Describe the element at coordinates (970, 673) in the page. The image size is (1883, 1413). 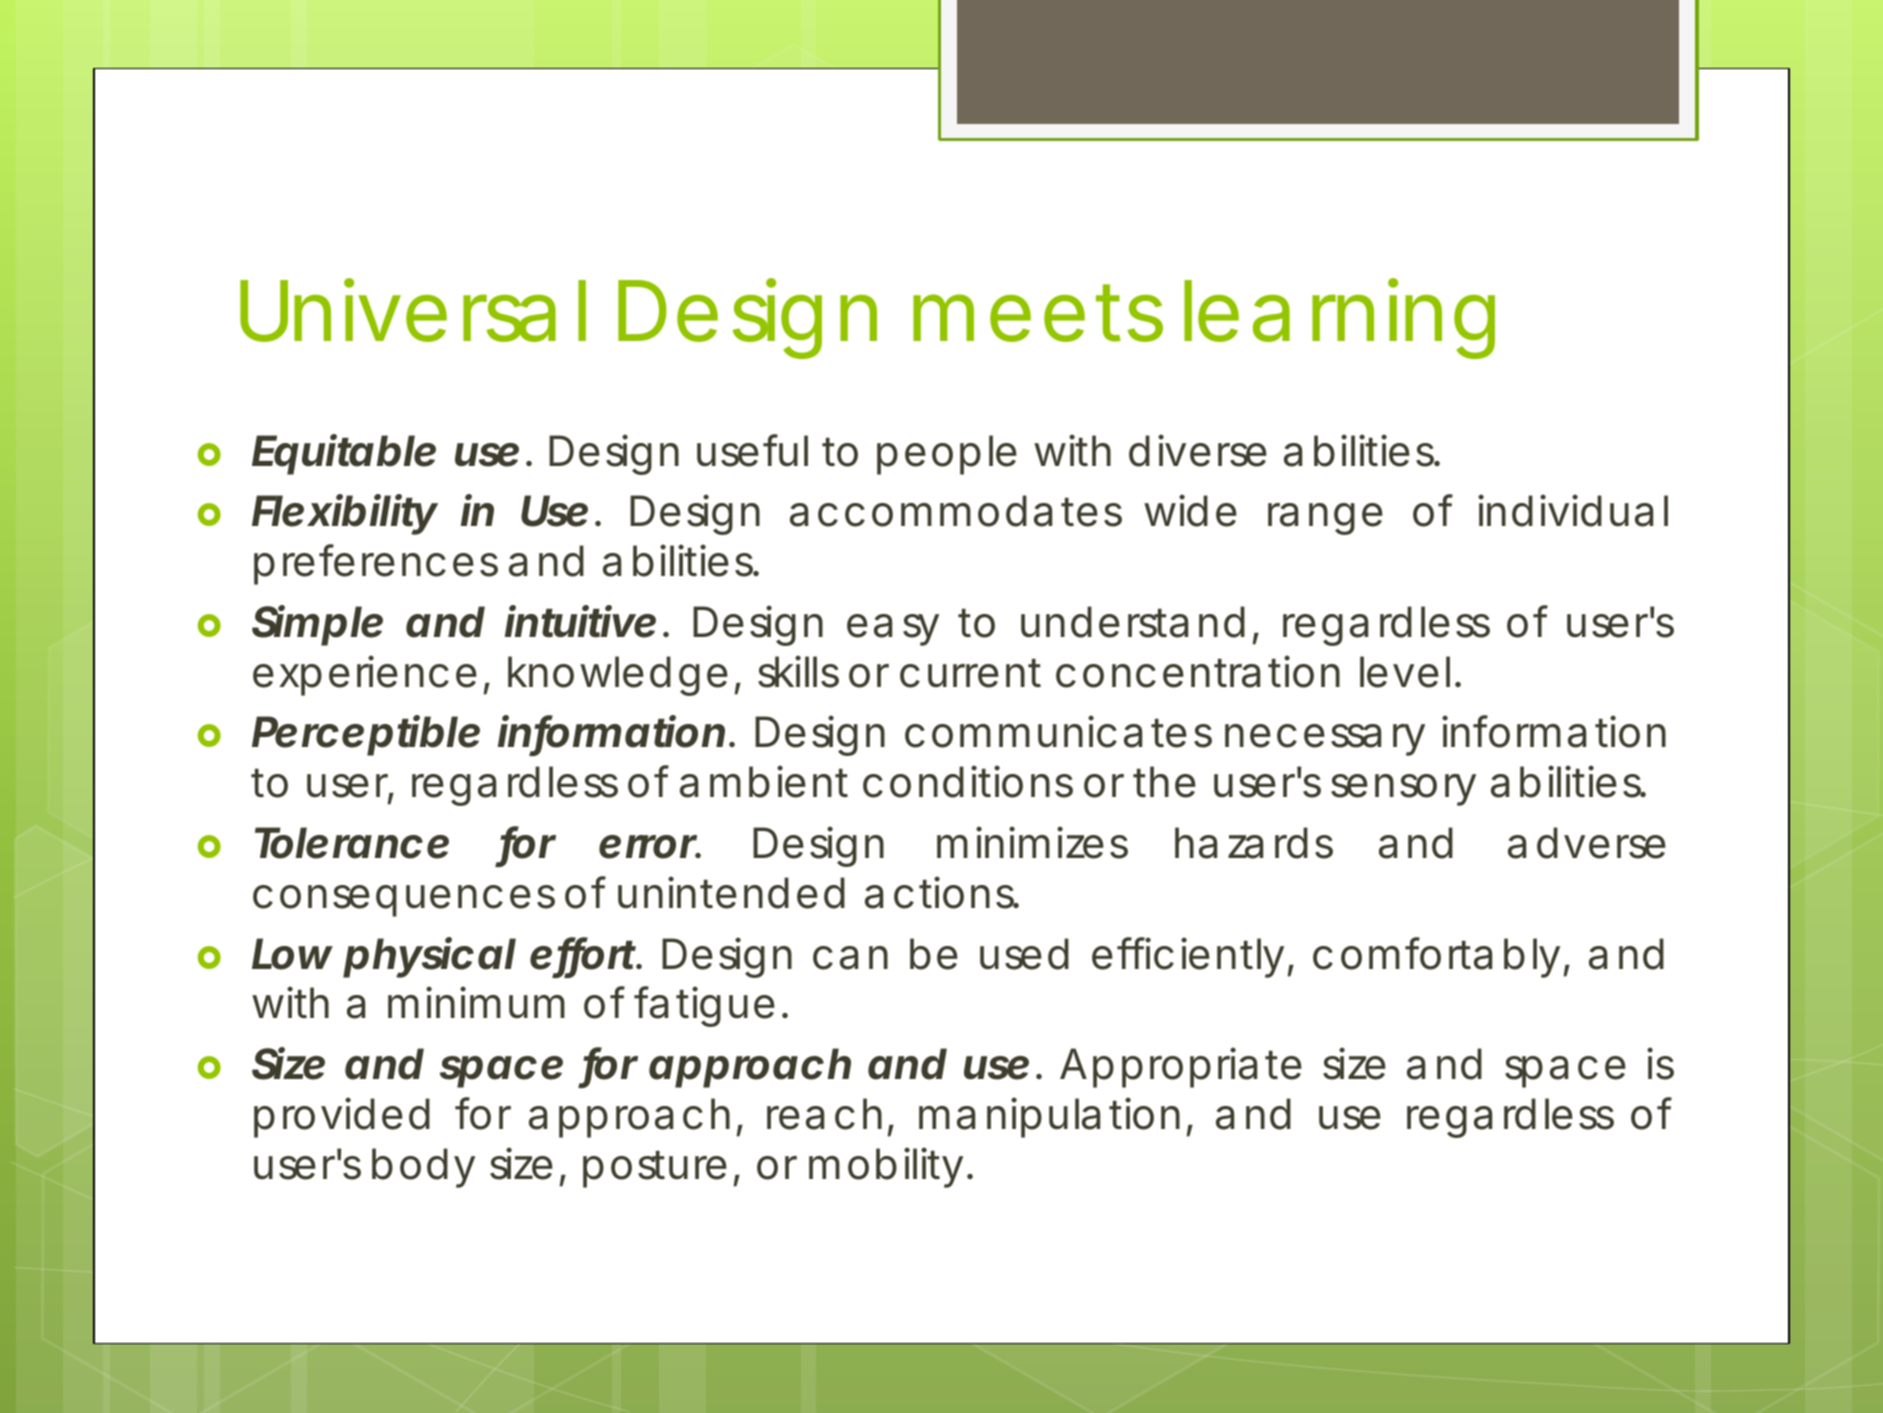
I see `current` at that location.
